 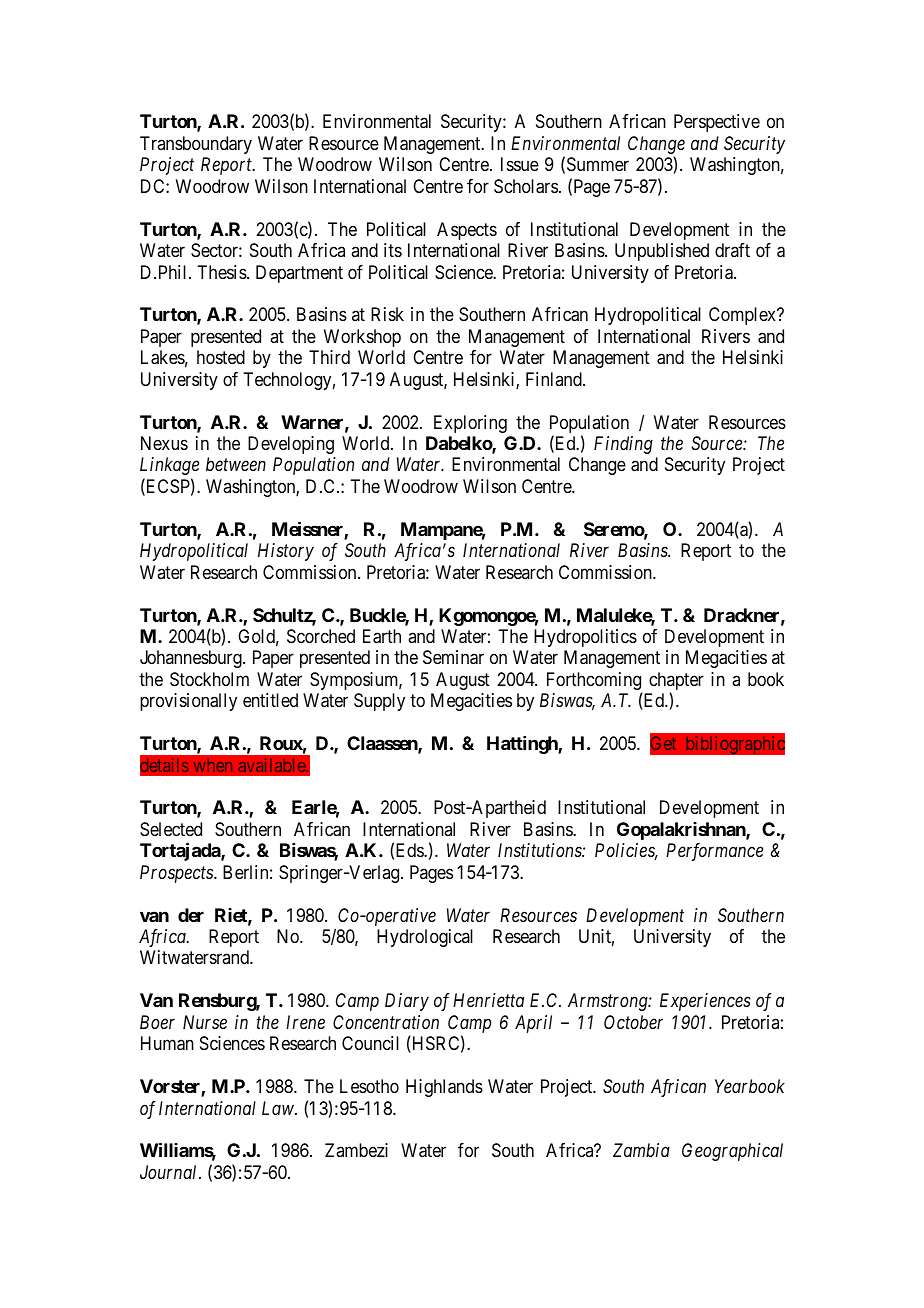 I want to click on Seminar, so click(x=453, y=657).
